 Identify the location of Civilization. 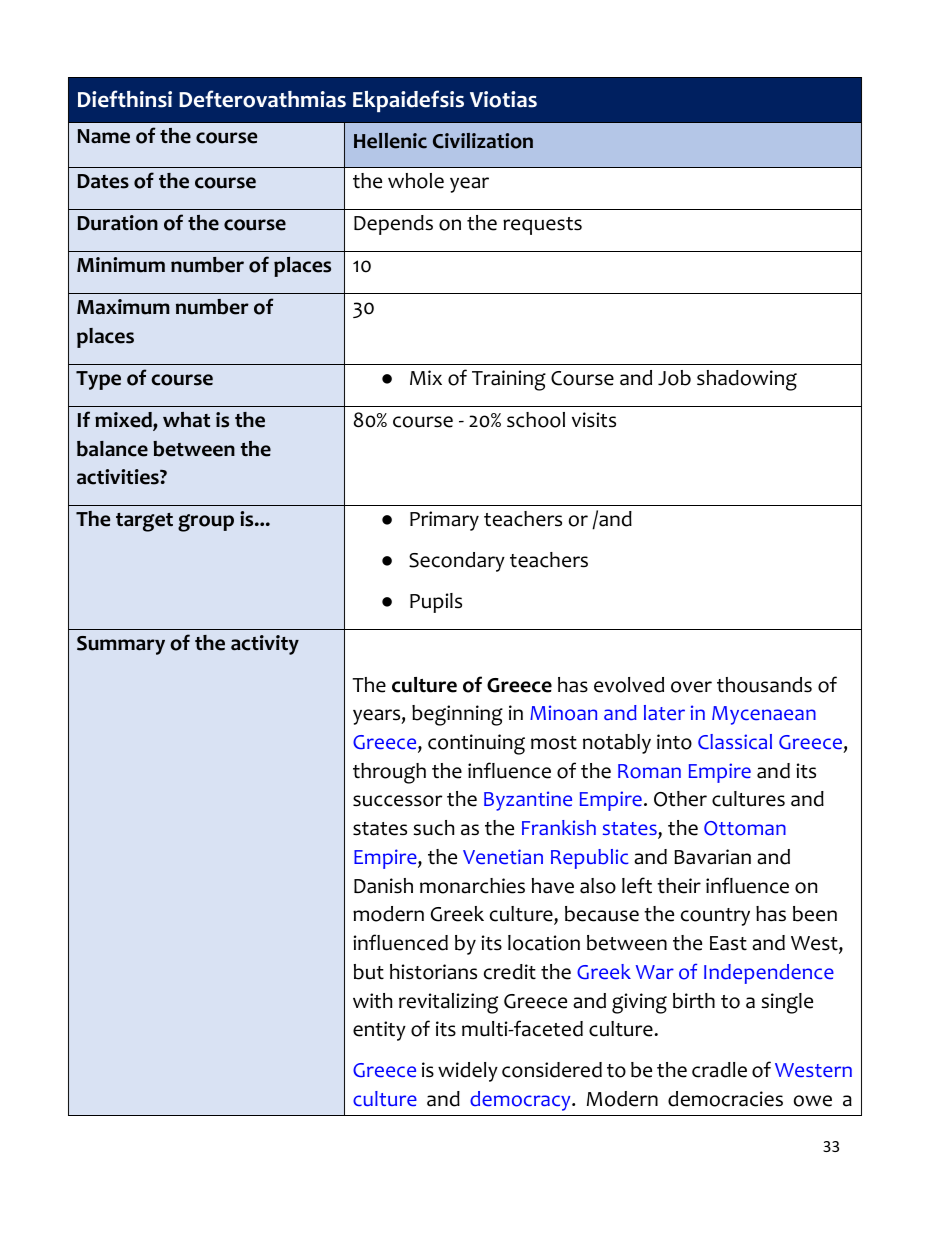
(483, 141).
